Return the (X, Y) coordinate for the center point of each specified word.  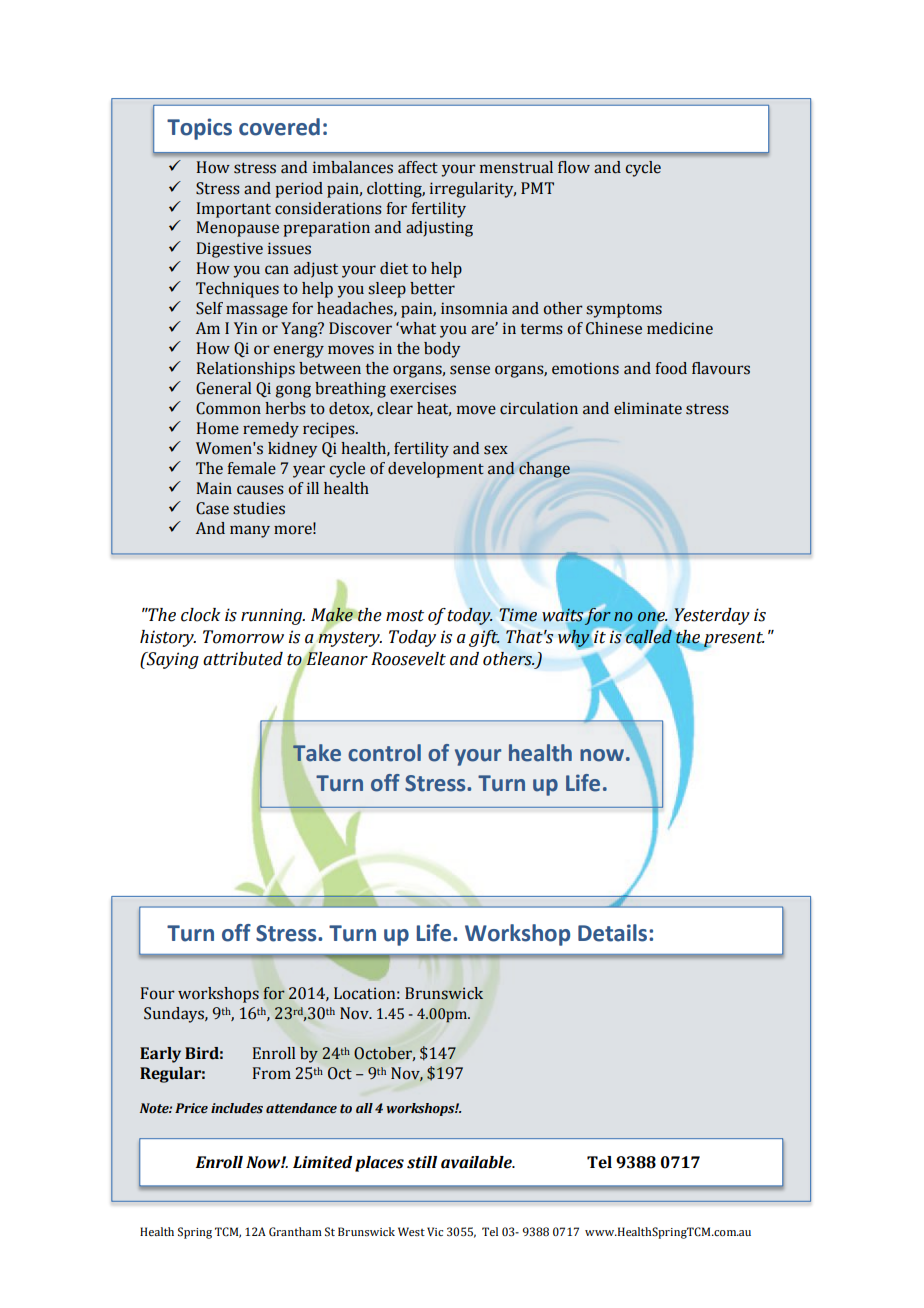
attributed (243, 659)
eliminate (648, 408)
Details (612, 933)
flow (574, 167)
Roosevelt (408, 659)
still (422, 1162)
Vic (435, 1231)
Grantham (295, 1231)
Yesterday (712, 616)
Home (218, 428)
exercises (423, 388)
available (477, 1162)
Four (158, 993)
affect (418, 167)
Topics (199, 129)
